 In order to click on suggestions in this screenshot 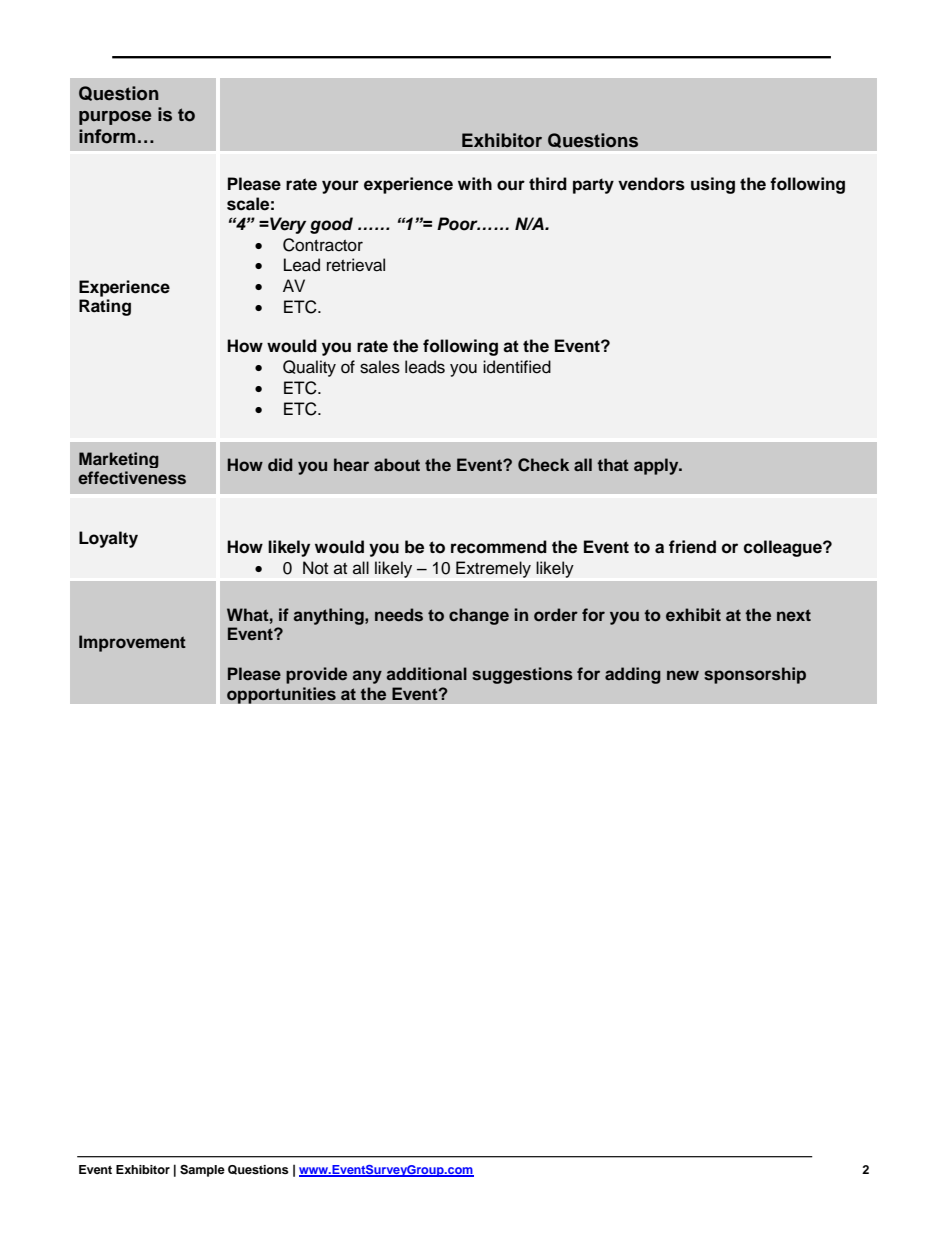, I will do `click(522, 675)`.
